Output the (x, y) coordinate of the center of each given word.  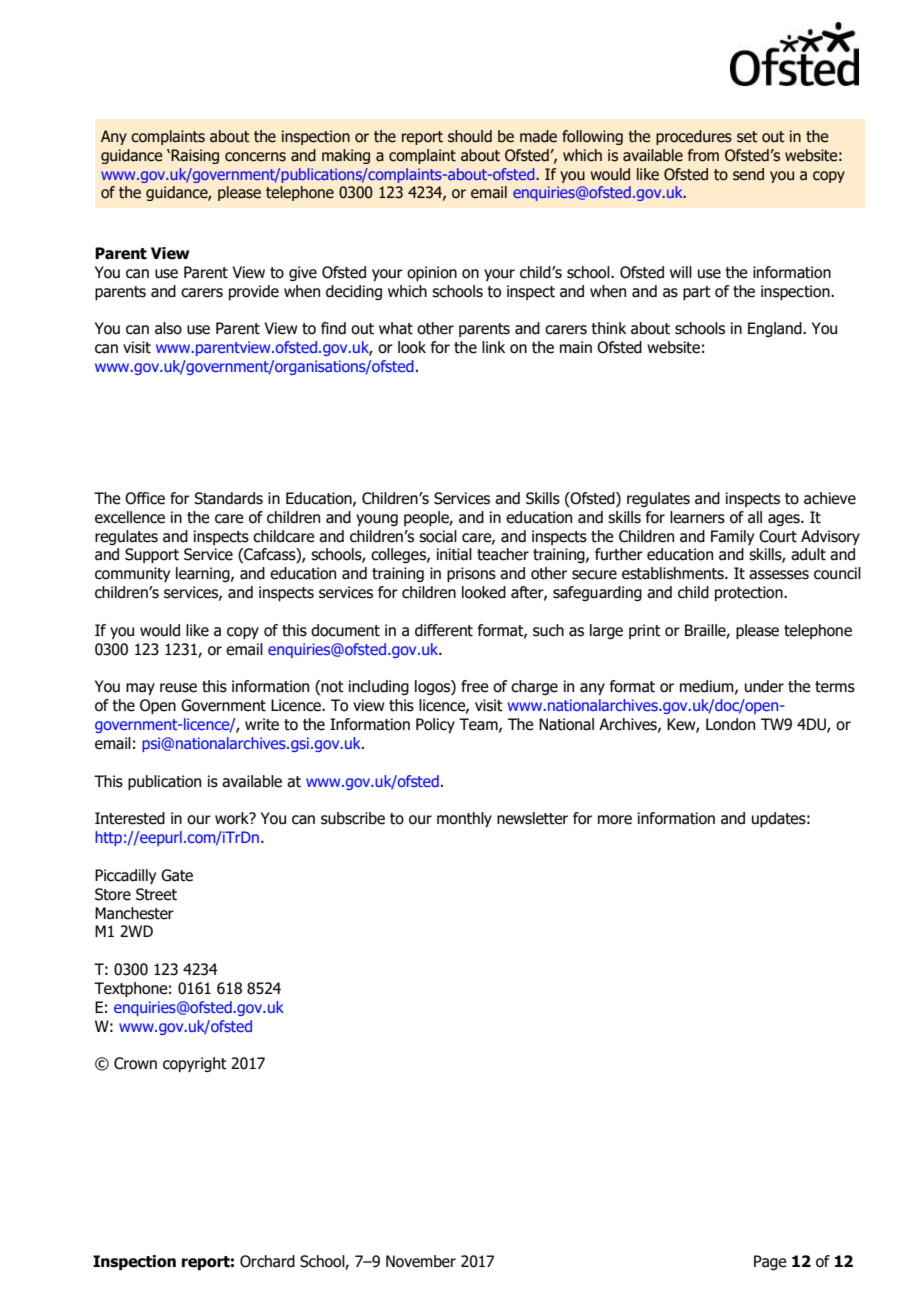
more (615, 820)
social (438, 536)
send (748, 174)
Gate (177, 875)
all (755, 517)
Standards (228, 498)
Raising (195, 156)
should (470, 136)
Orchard (267, 1261)
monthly (464, 819)
